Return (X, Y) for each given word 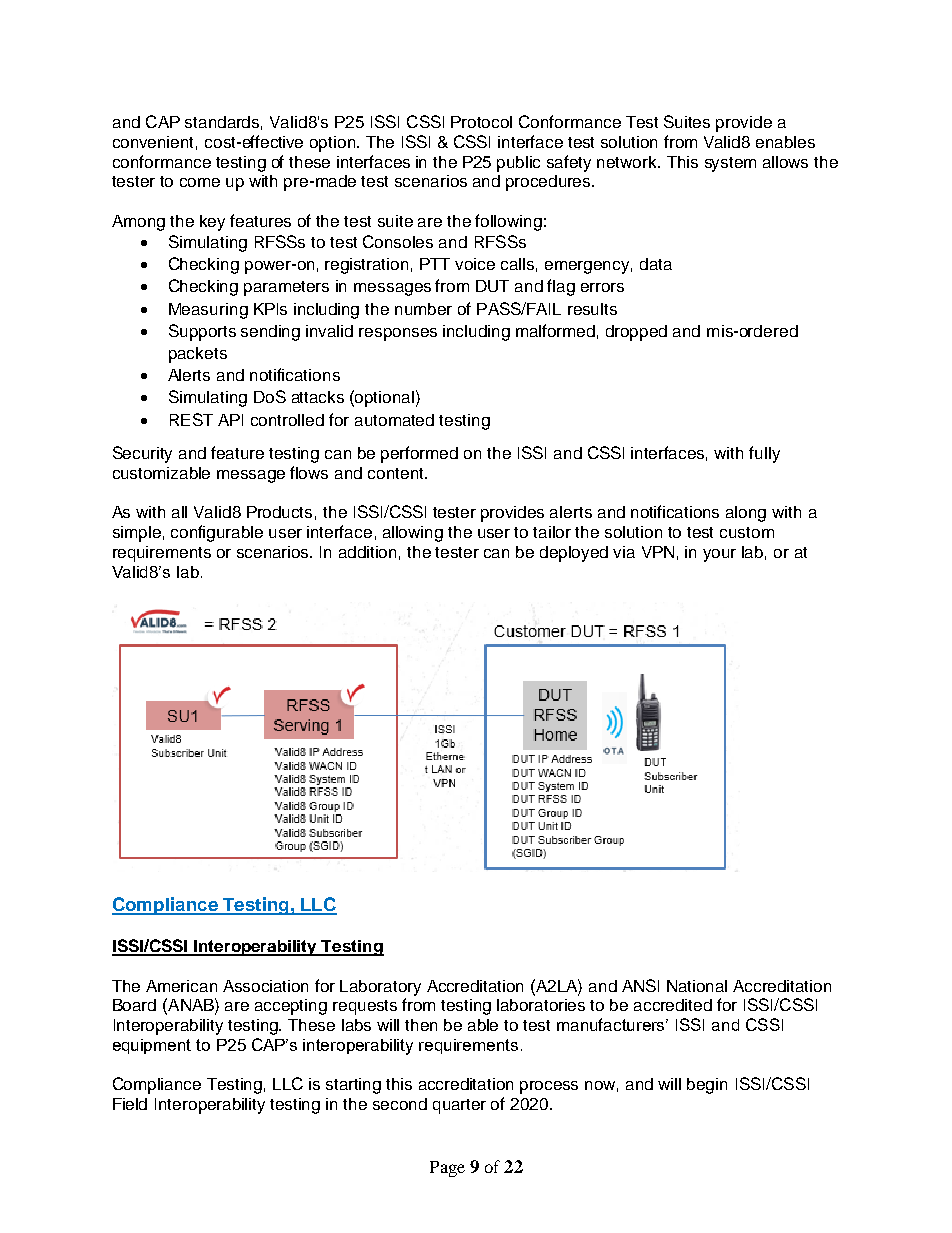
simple (137, 534)
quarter (459, 1106)
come (200, 182)
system (730, 164)
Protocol (481, 122)
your (719, 555)
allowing (413, 534)
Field (130, 1104)
